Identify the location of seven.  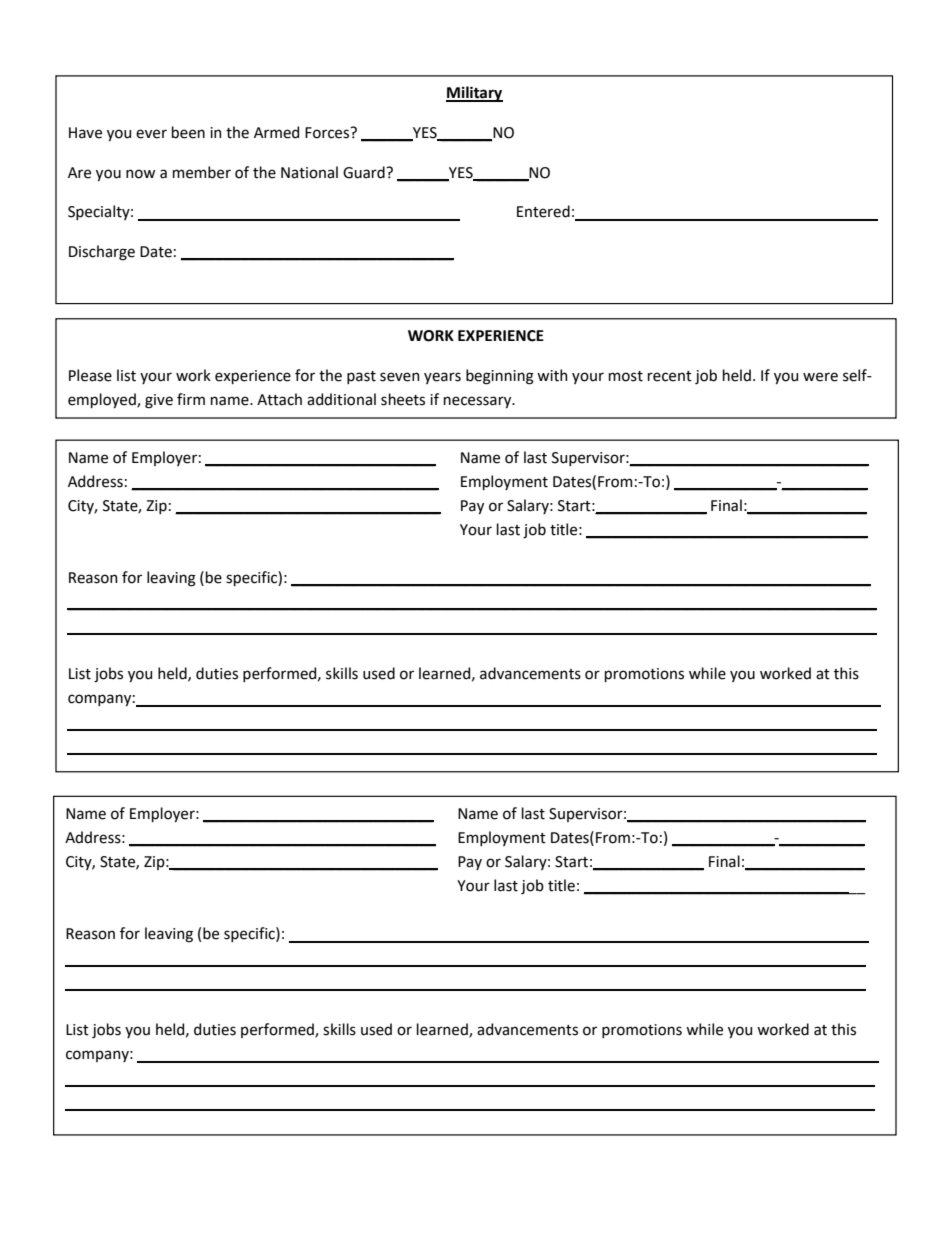
(400, 377).
